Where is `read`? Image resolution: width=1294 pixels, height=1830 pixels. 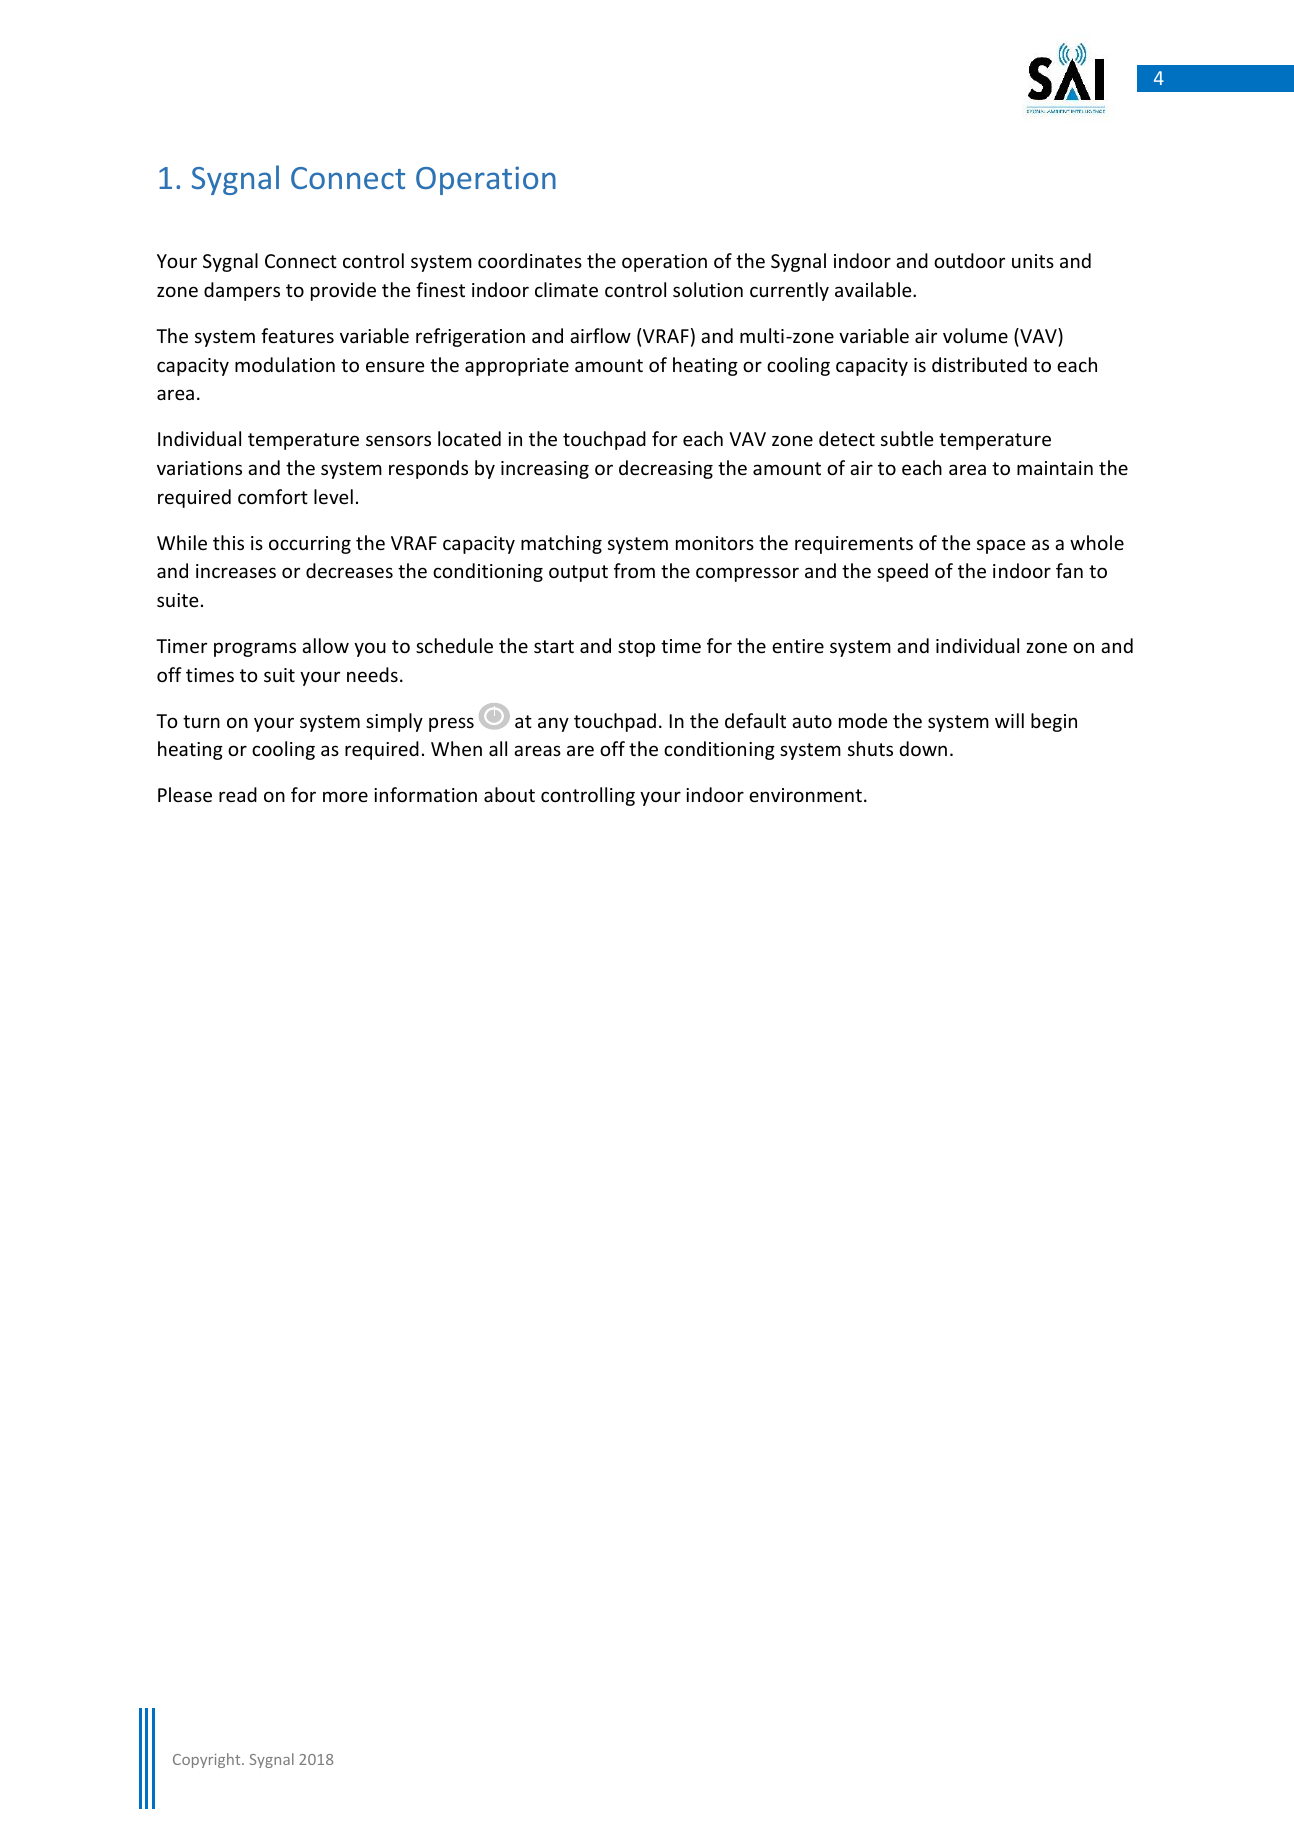
read is located at coordinates (238, 794).
